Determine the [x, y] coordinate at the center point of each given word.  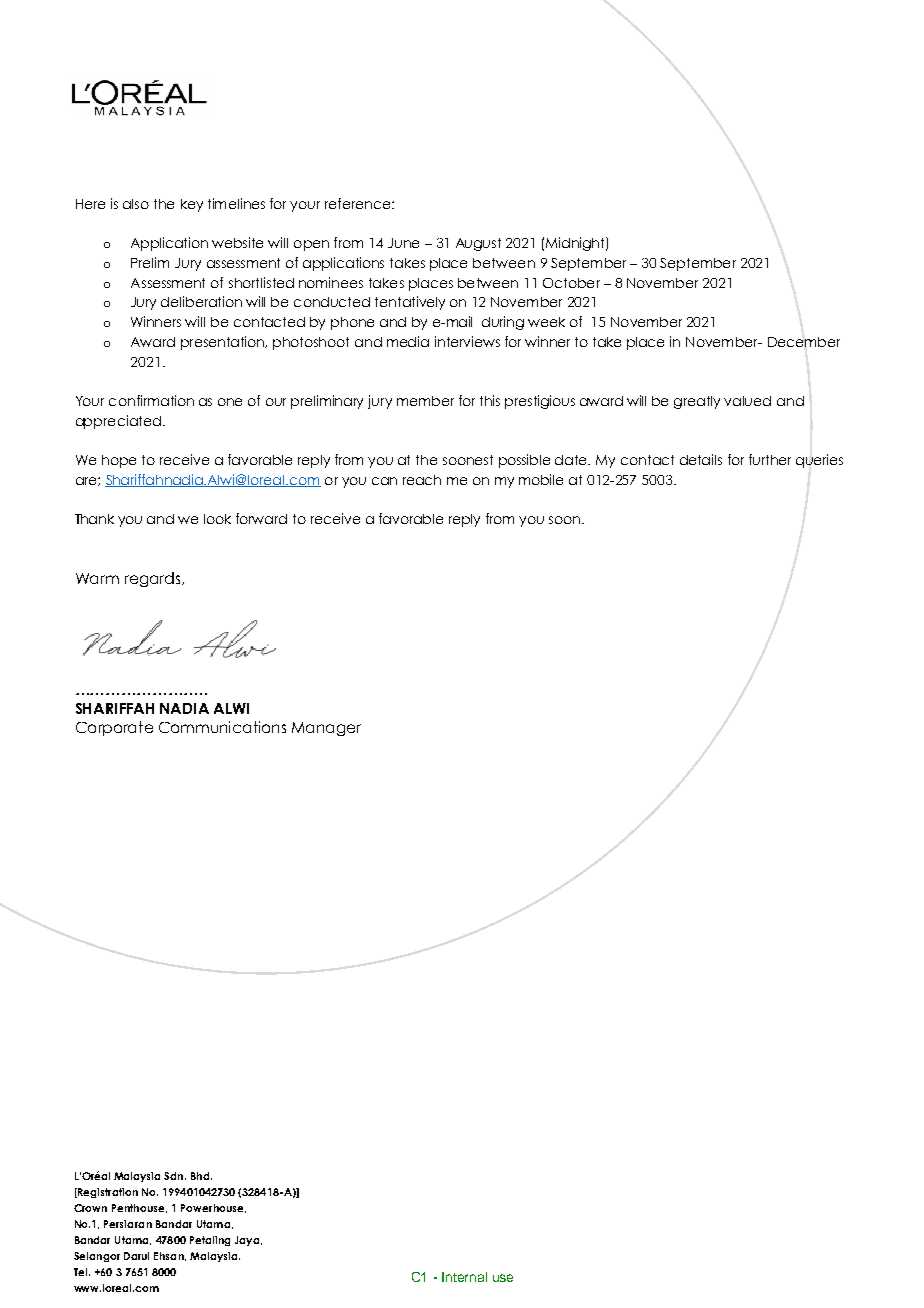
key [192, 205]
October [571, 283]
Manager [326, 729]
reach [422, 480]
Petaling [210, 1241]
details [701, 459]
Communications [222, 727]
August [478, 244]
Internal [464, 1277]
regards [154, 579]
